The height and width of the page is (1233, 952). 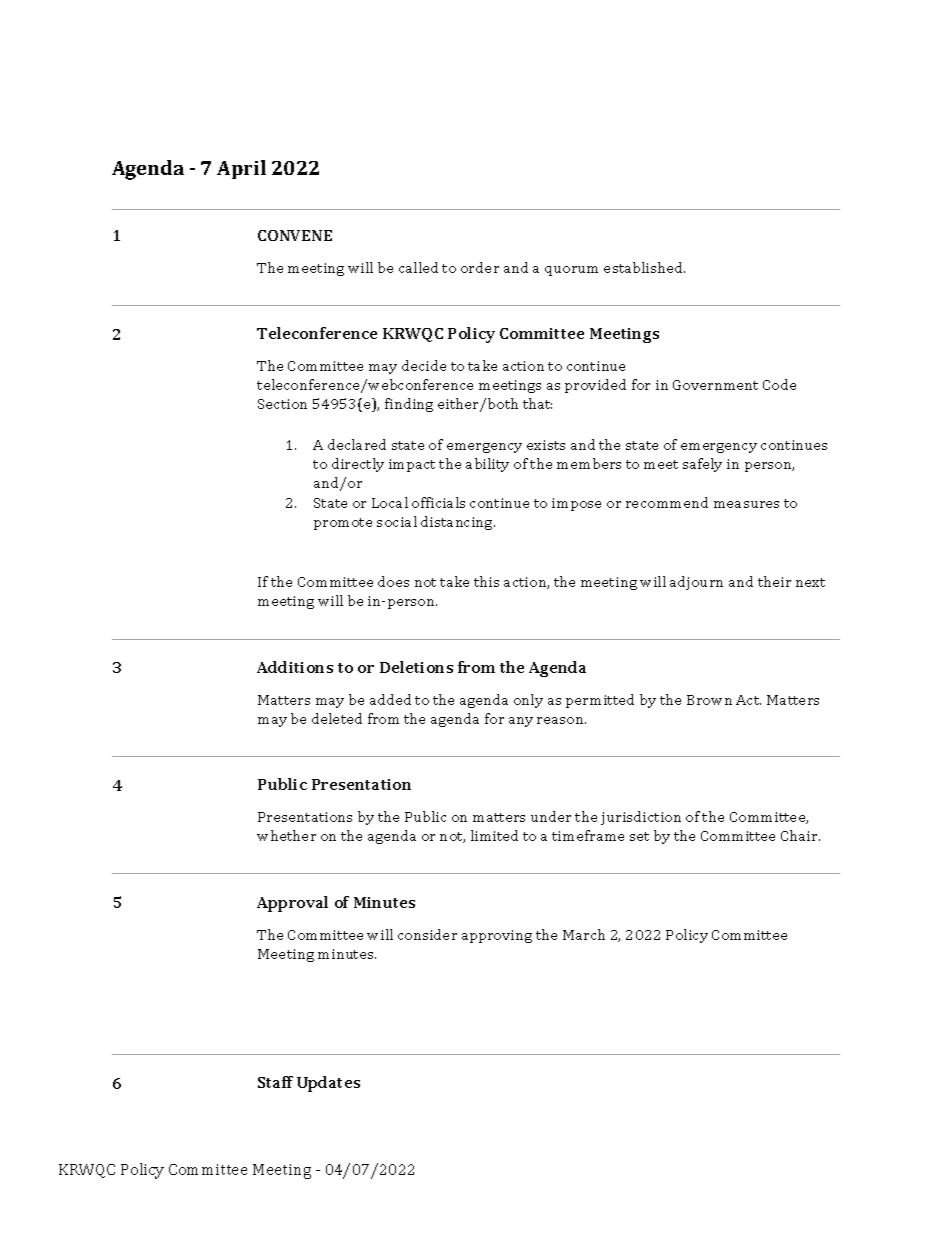 I want to click on Updates, so click(x=328, y=1084).
